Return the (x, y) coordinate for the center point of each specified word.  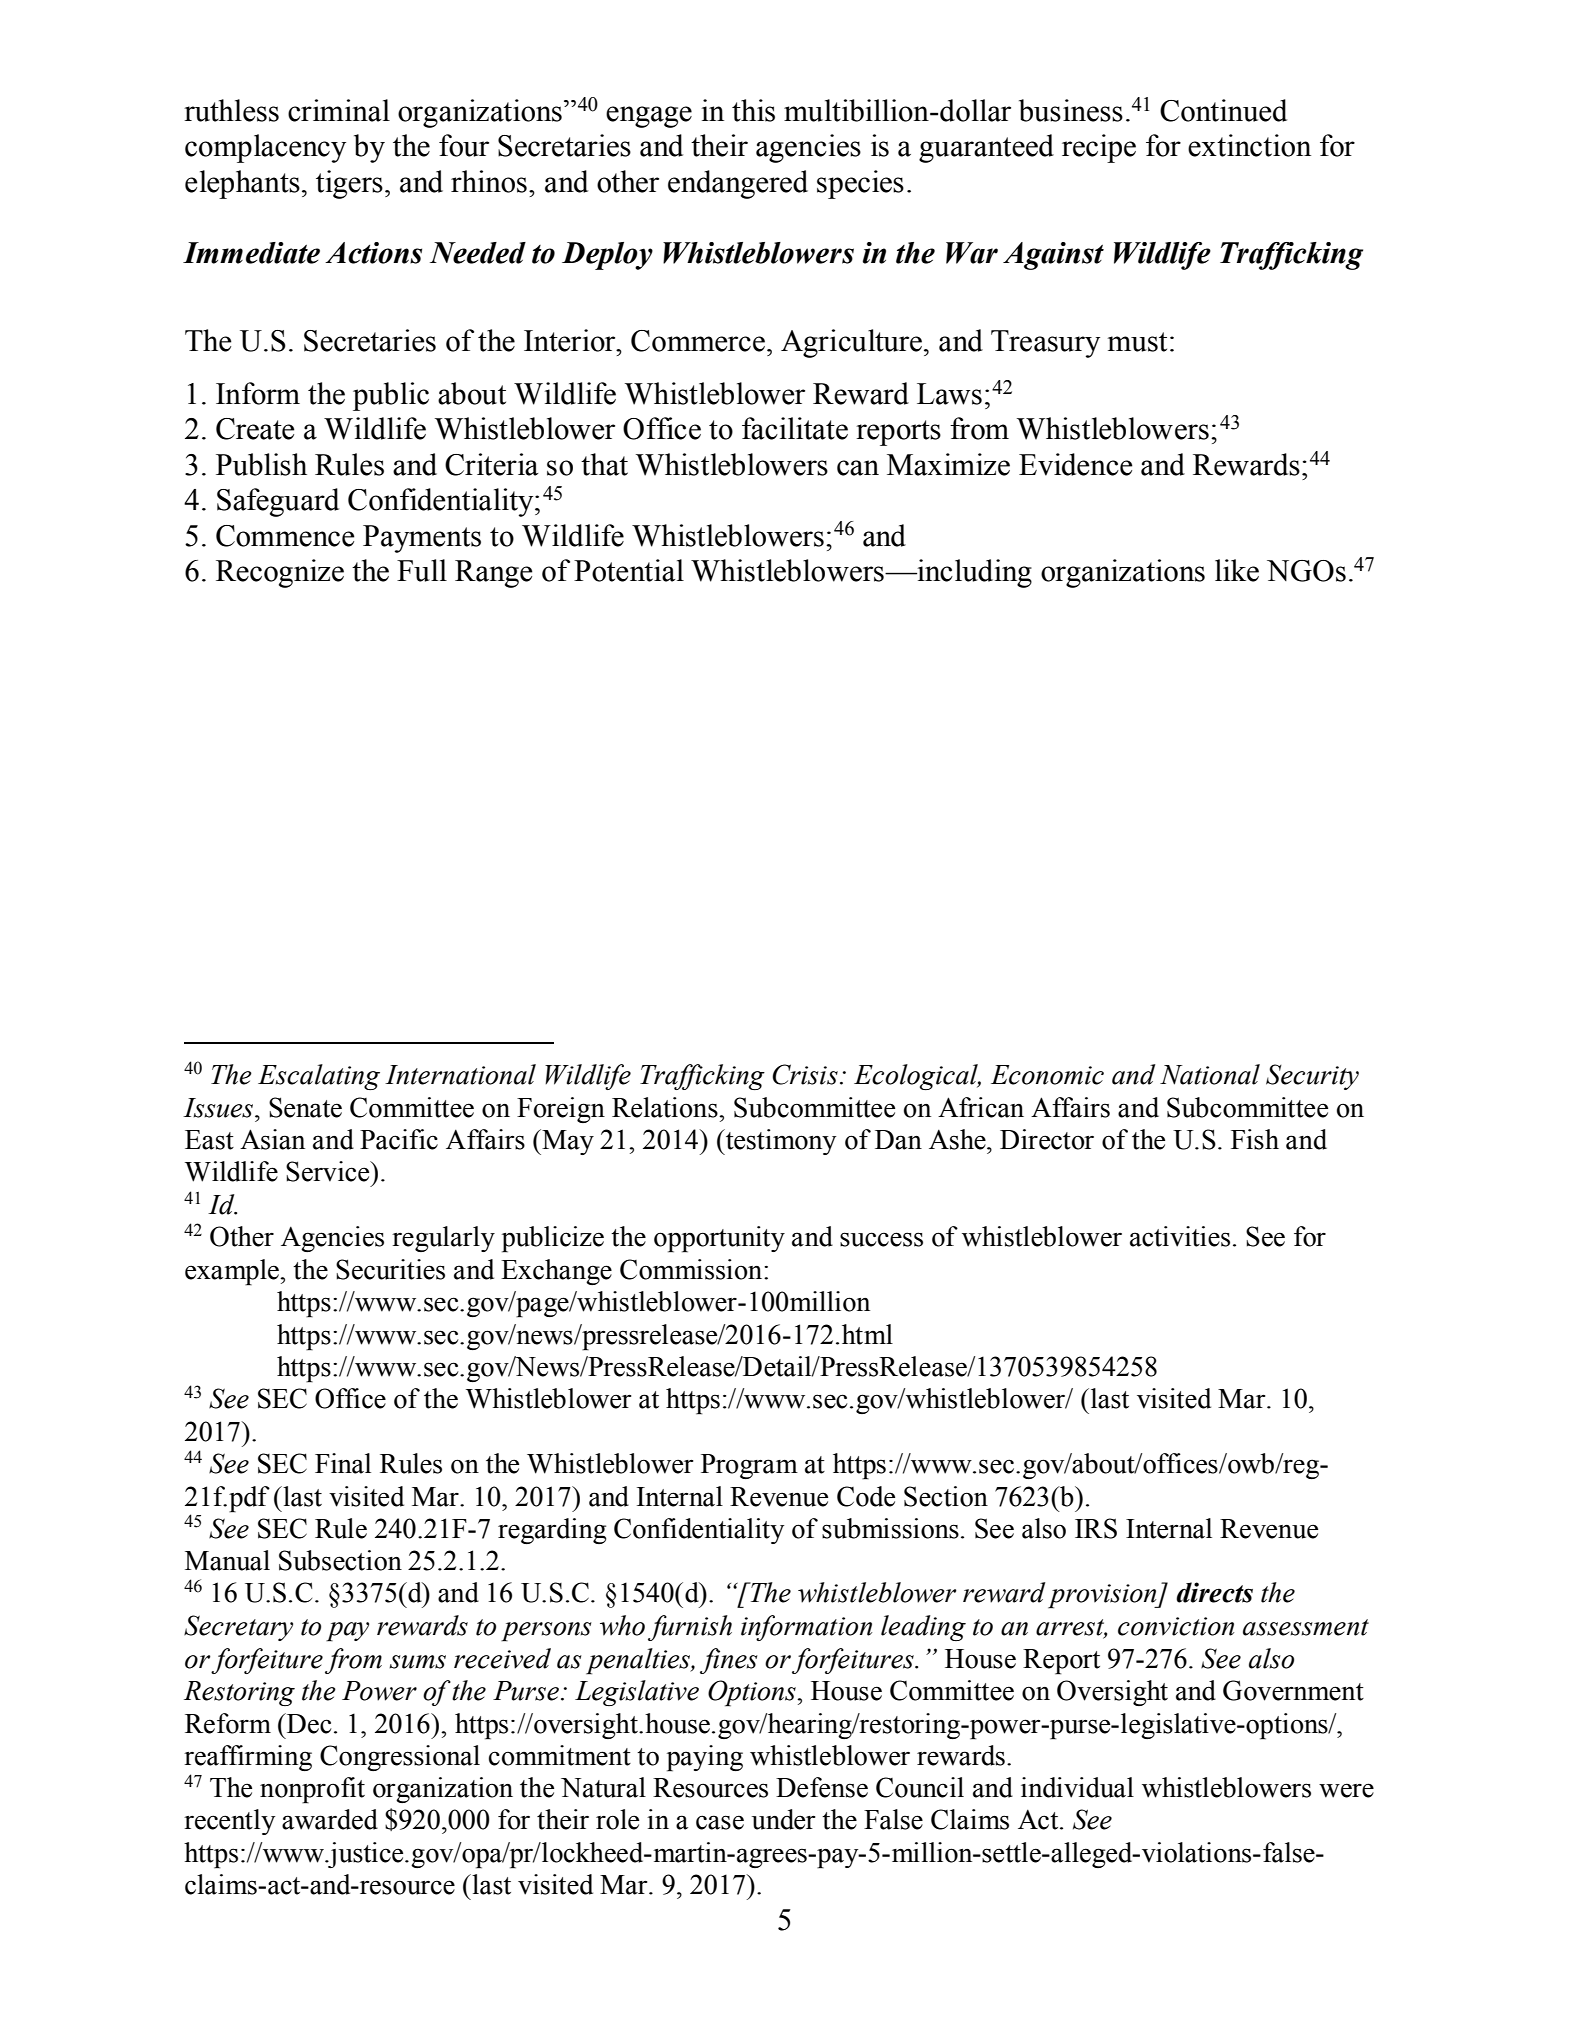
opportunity (719, 1239)
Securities (390, 1269)
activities (1180, 1236)
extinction (1249, 145)
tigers (349, 184)
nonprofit (312, 1790)
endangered (738, 184)
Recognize (280, 573)
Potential (629, 570)
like (1237, 570)
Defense (822, 1787)
